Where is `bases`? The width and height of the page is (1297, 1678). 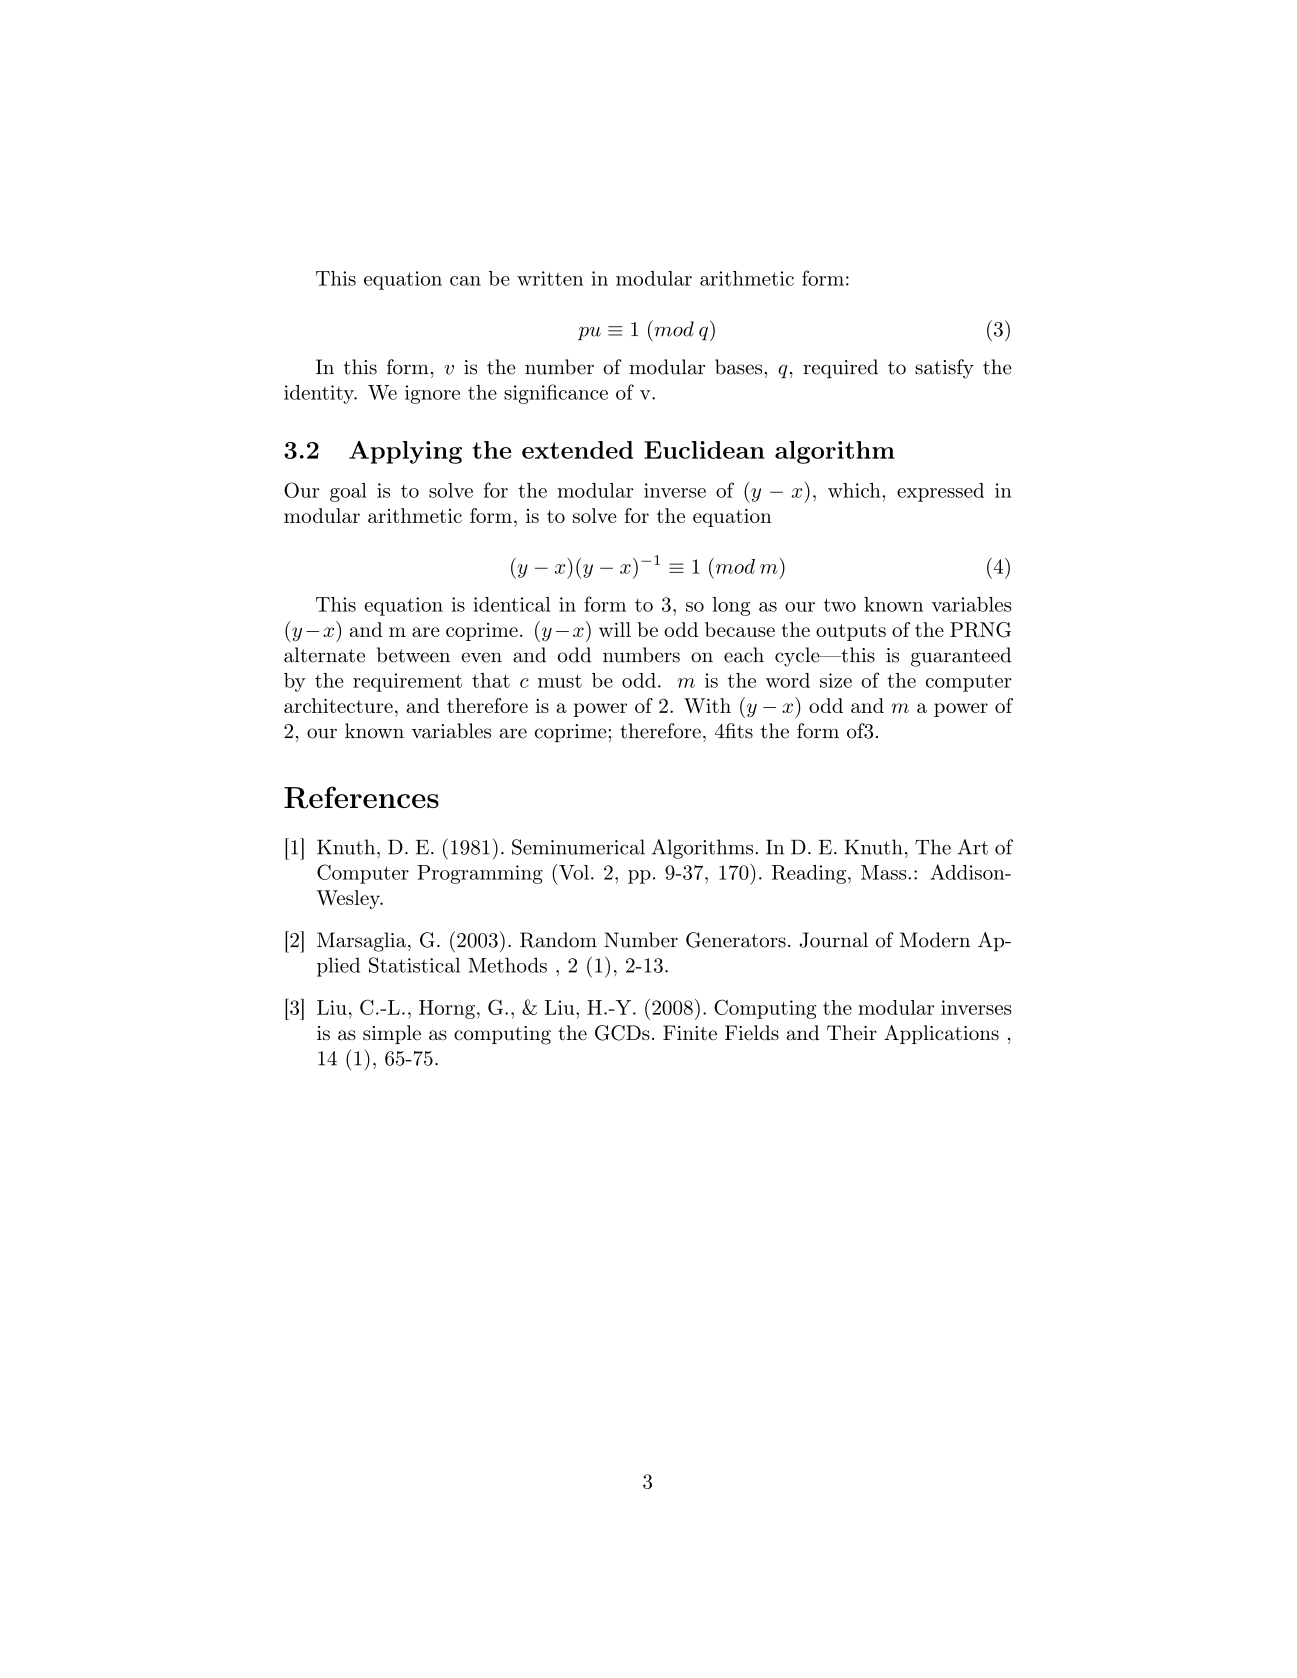
bases is located at coordinates (738, 367).
